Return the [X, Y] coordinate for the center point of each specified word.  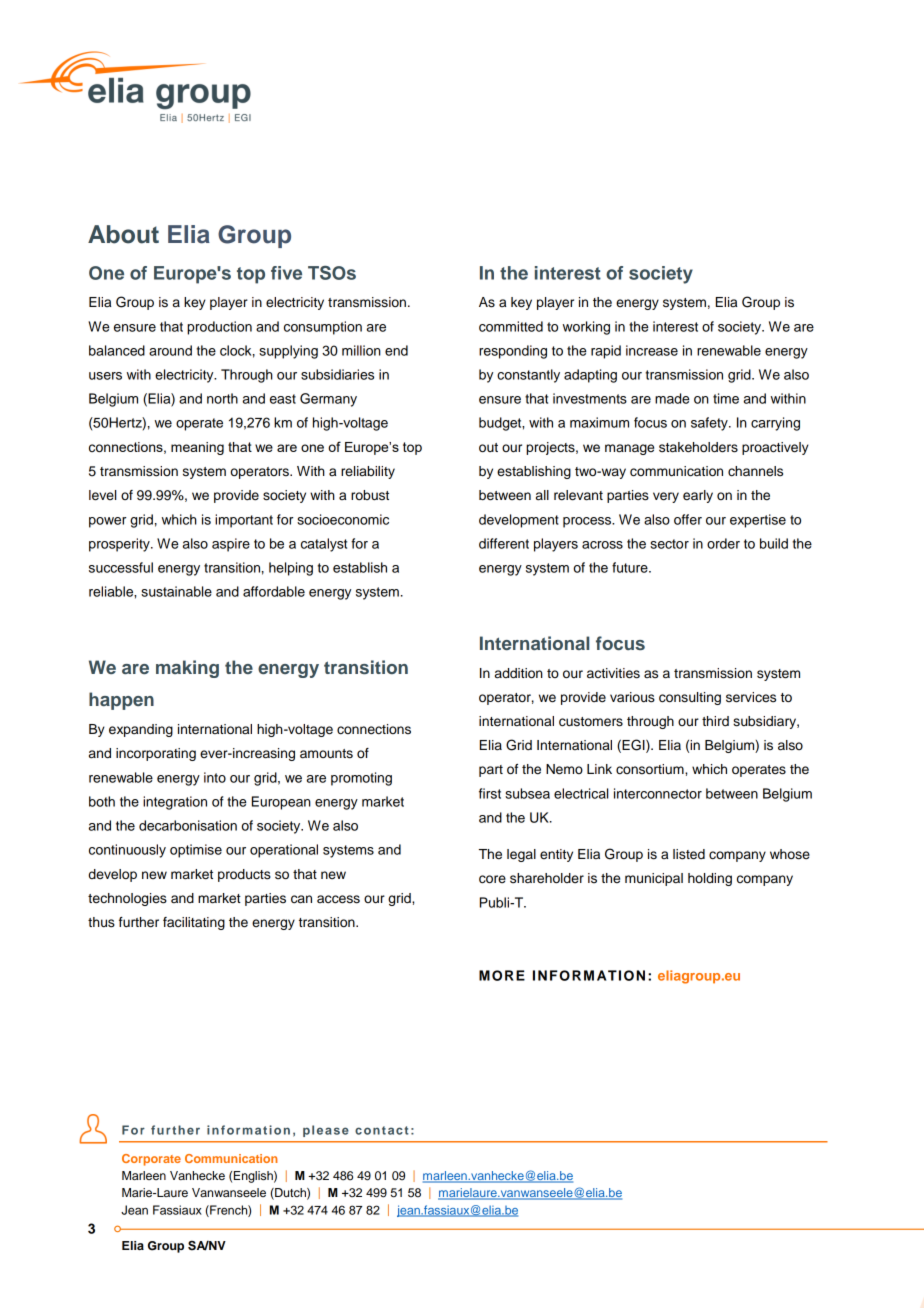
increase [652, 350]
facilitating [194, 923]
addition [519, 673]
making [187, 669]
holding [710, 879]
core [492, 879]
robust [370, 495]
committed [511, 326]
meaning [197, 448]
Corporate [151, 1160]
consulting [690, 698]
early [698, 496]
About [123, 234]
